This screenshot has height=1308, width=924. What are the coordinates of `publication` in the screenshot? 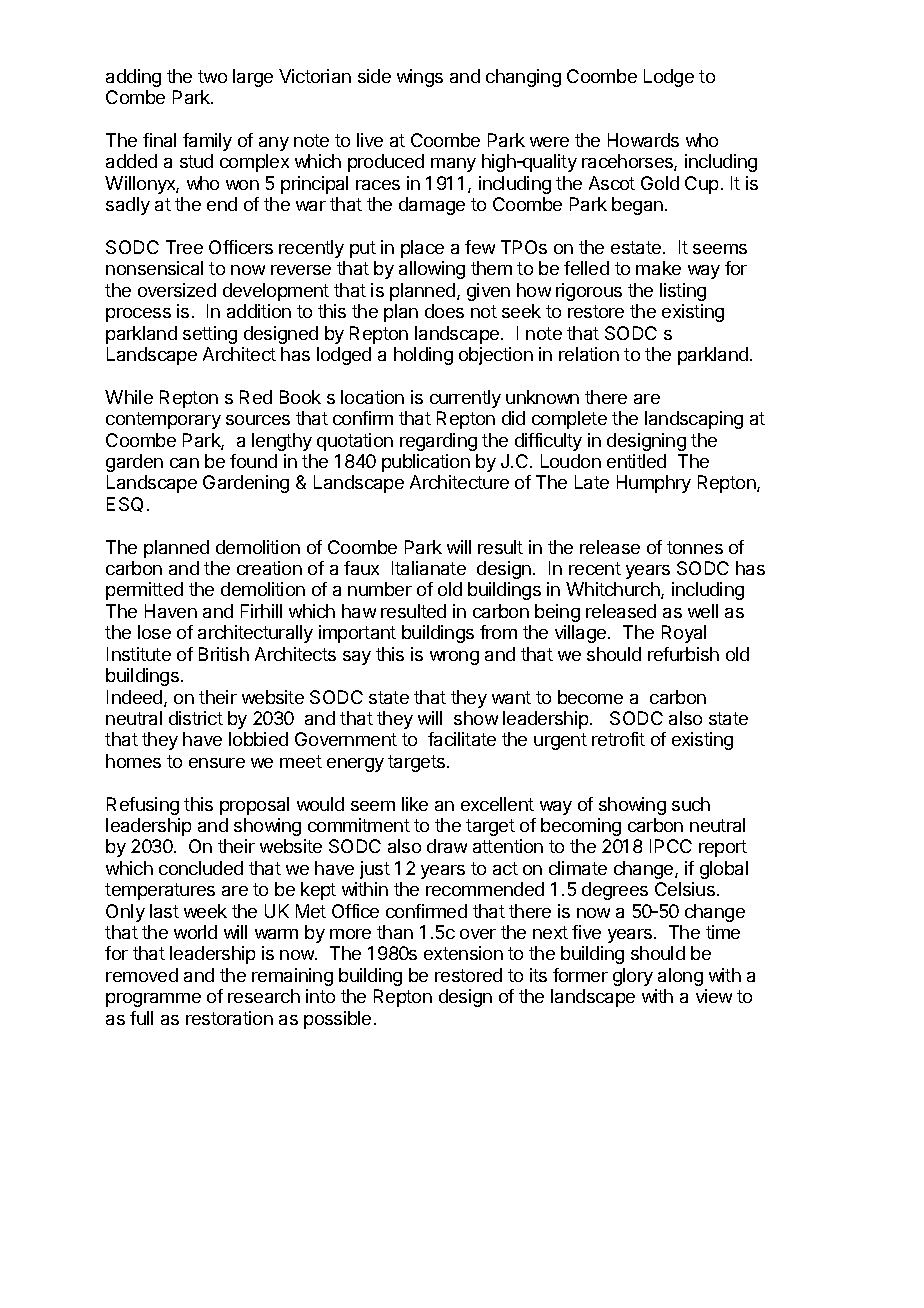 It's located at (426, 463).
